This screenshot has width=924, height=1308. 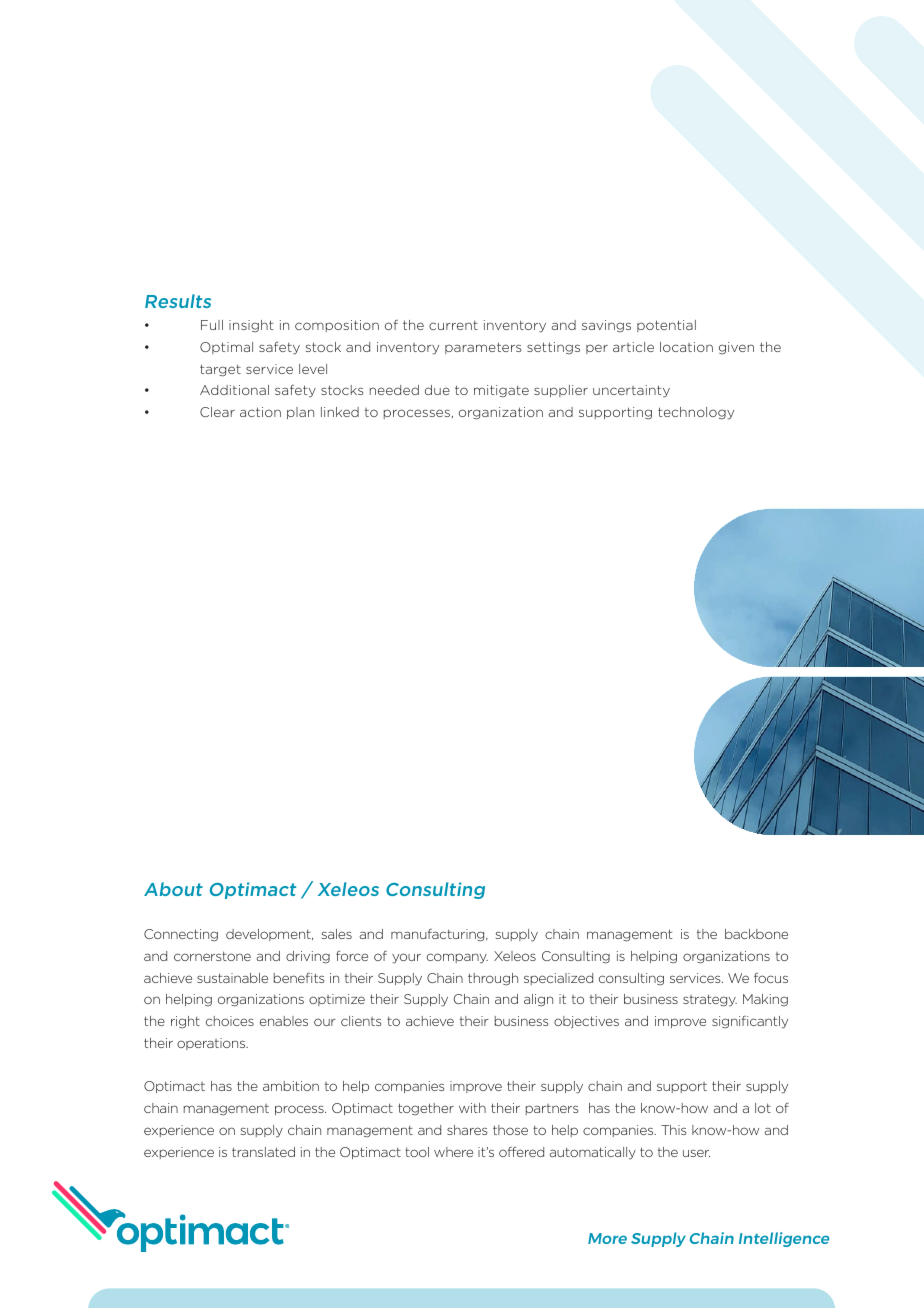 What do you see at coordinates (337, 934) in the screenshot?
I see `sales` at bounding box center [337, 934].
